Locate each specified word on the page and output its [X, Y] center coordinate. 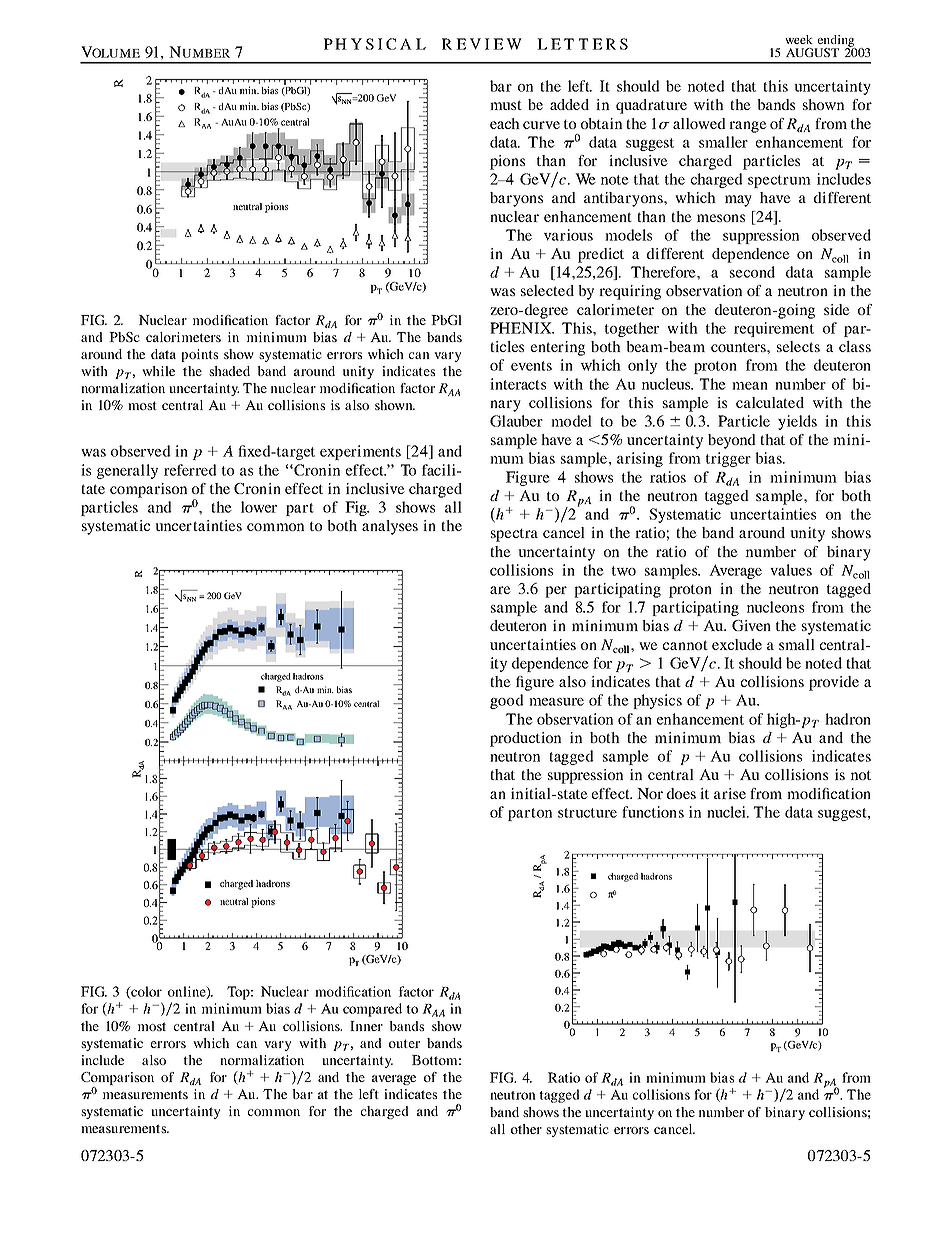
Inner [366, 1026]
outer [404, 1043]
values [791, 570]
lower [259, 507]
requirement [774, 329]
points [199, 355]
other [526, 1129]
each [505, 123]
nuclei [728, 812]
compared [372, 1010]
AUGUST [812, 52]
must [506, 105]
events [531, 366]
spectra [514, 535]
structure [587, 813]
